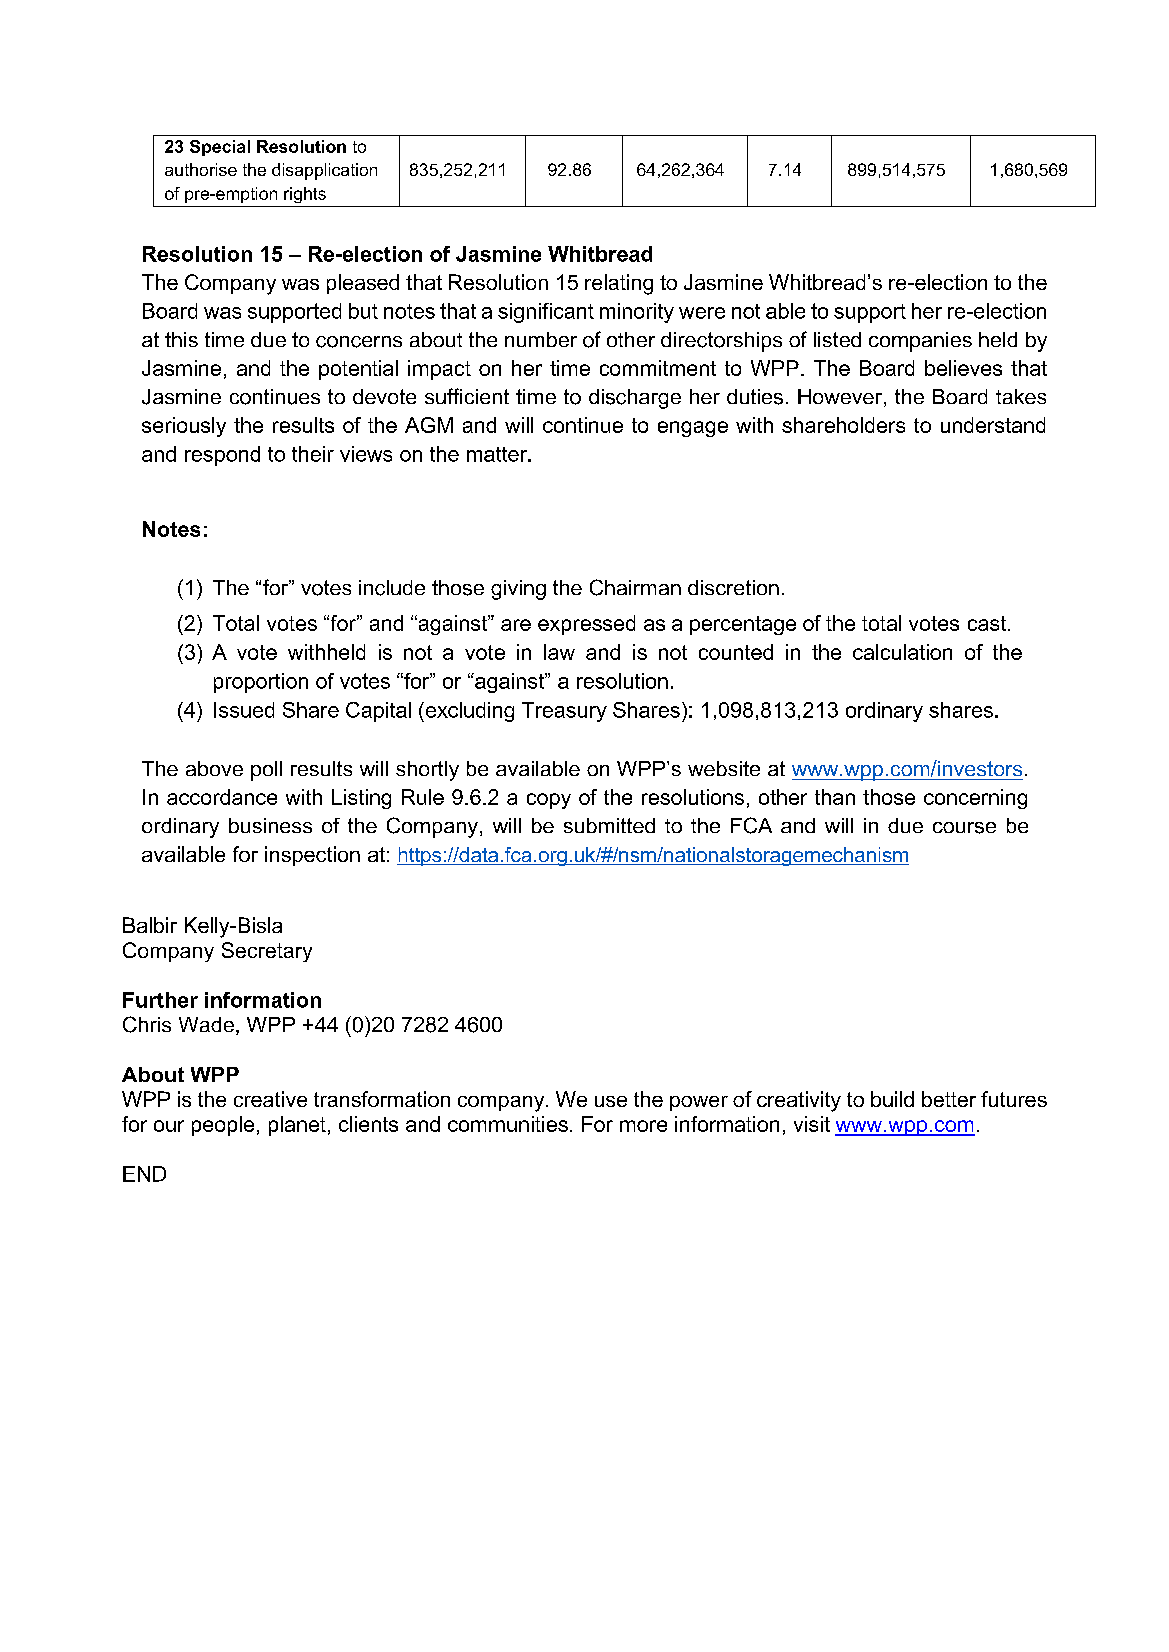 Image resolution: width=1169 pixels, height=1652 pixels. What do you see at coordinates (267, 952) in the screenshot?
I see `Secretary` at bounding box center [267, 952].
